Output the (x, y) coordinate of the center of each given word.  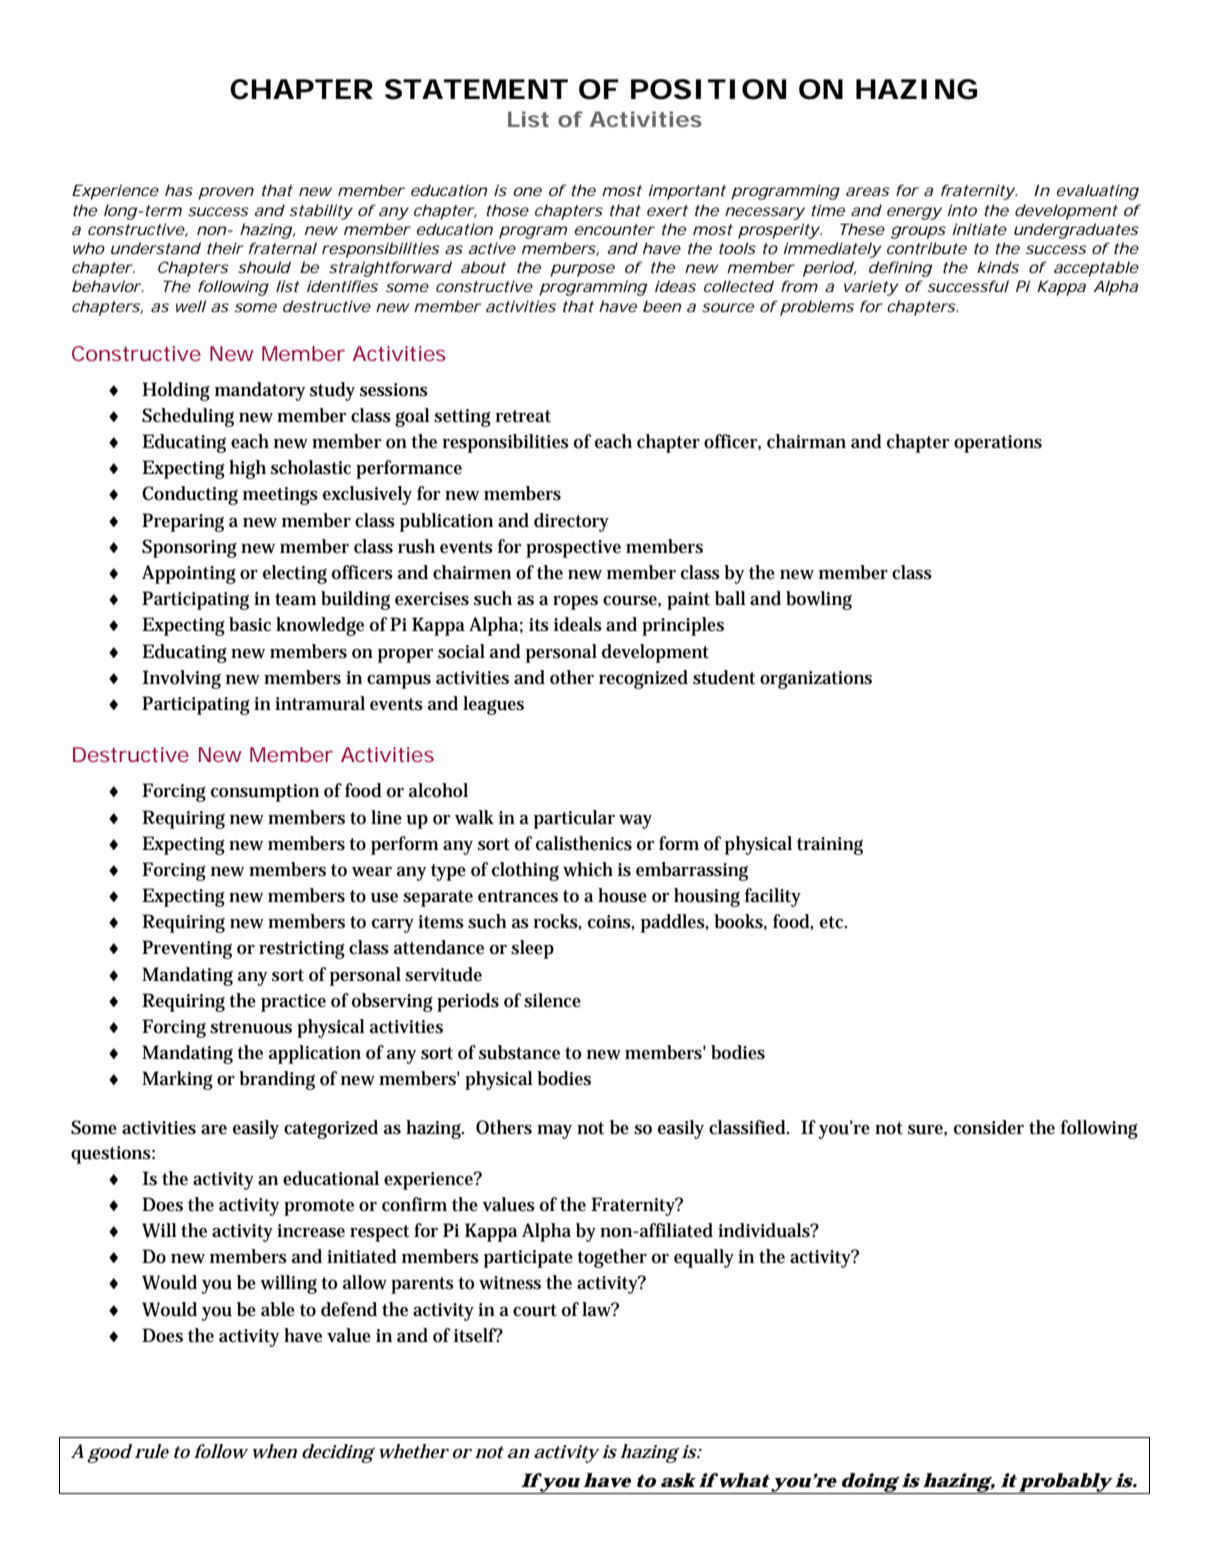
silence (552, 1000)
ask (678, 1480)
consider (989, 1127)
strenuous (251, 1027)
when (275, 1451)
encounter (615, 229)
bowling (819, 600)
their (225, 248)
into (962, 210)
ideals (578, 624)
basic (250, 624)
